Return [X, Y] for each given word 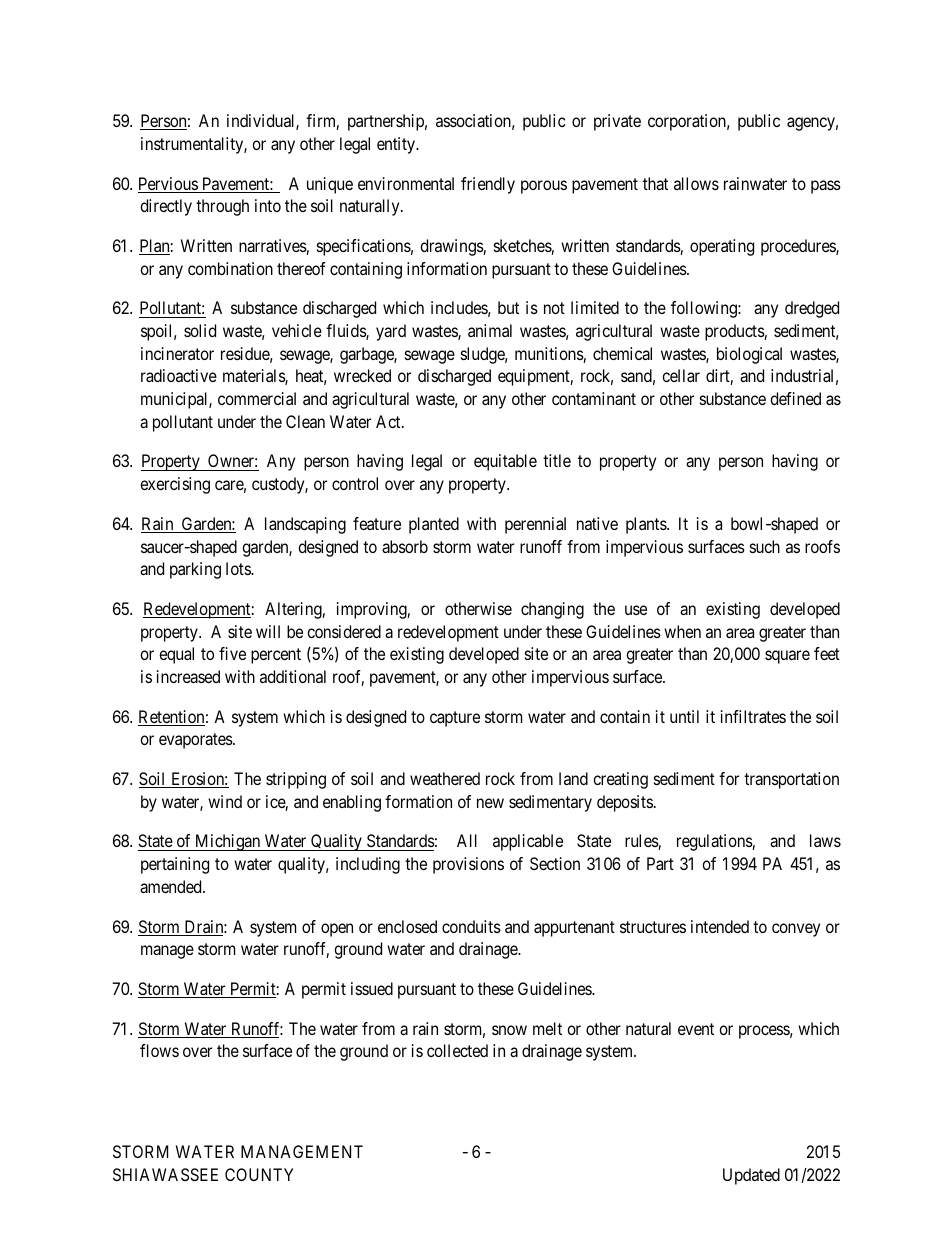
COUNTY [259, 1174]
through [222, 207]
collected [457, 1050]
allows [696, 183]
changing [552, 610]
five [232, 653]
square [787, 657]
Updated [751, 1176]
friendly [488, 185]
